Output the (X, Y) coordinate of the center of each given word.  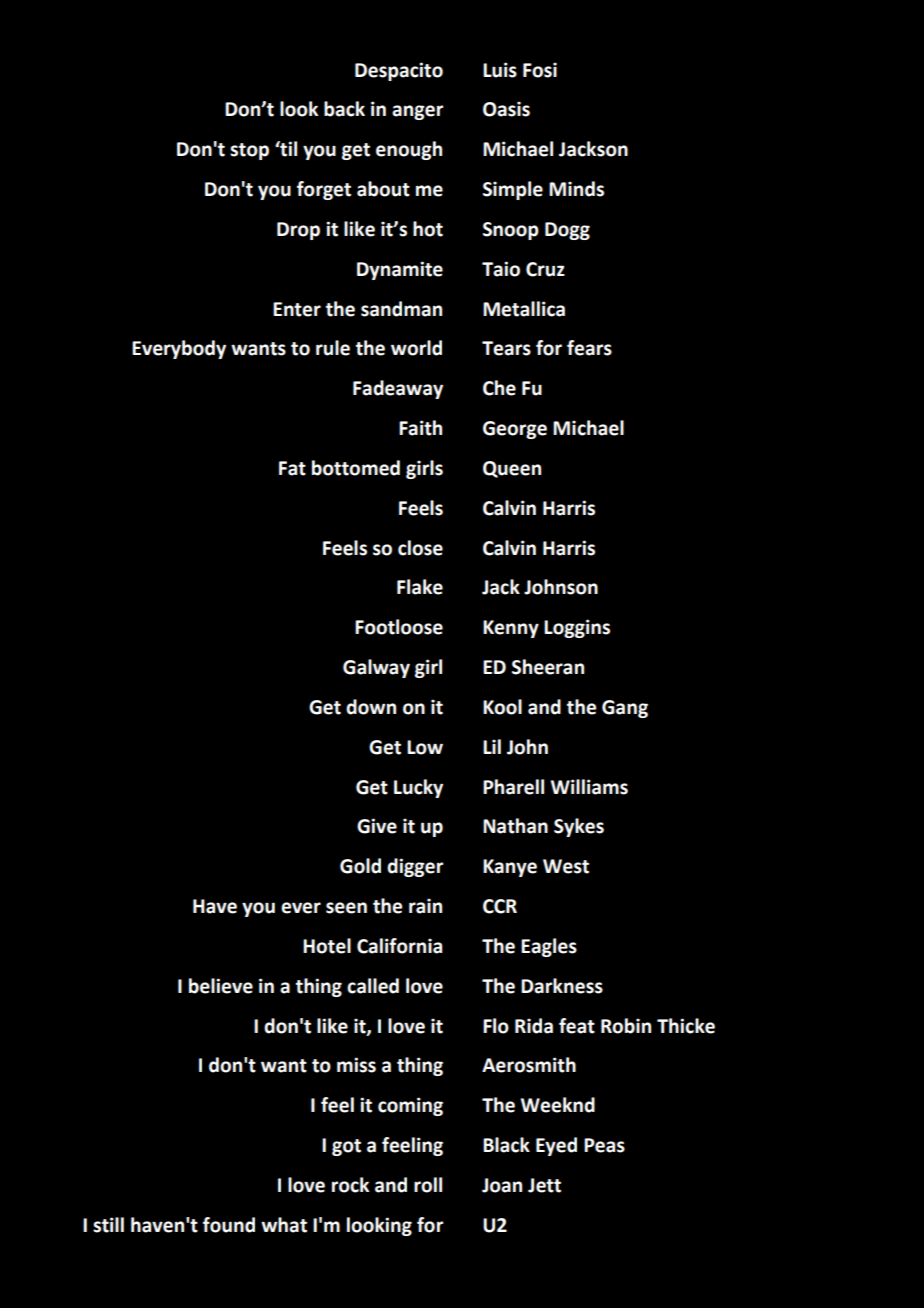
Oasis (506, 109)
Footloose (399, 627)
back (344, 109)
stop (249, 151)
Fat (292, 468)
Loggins (577, 628)
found (229, 1225)
